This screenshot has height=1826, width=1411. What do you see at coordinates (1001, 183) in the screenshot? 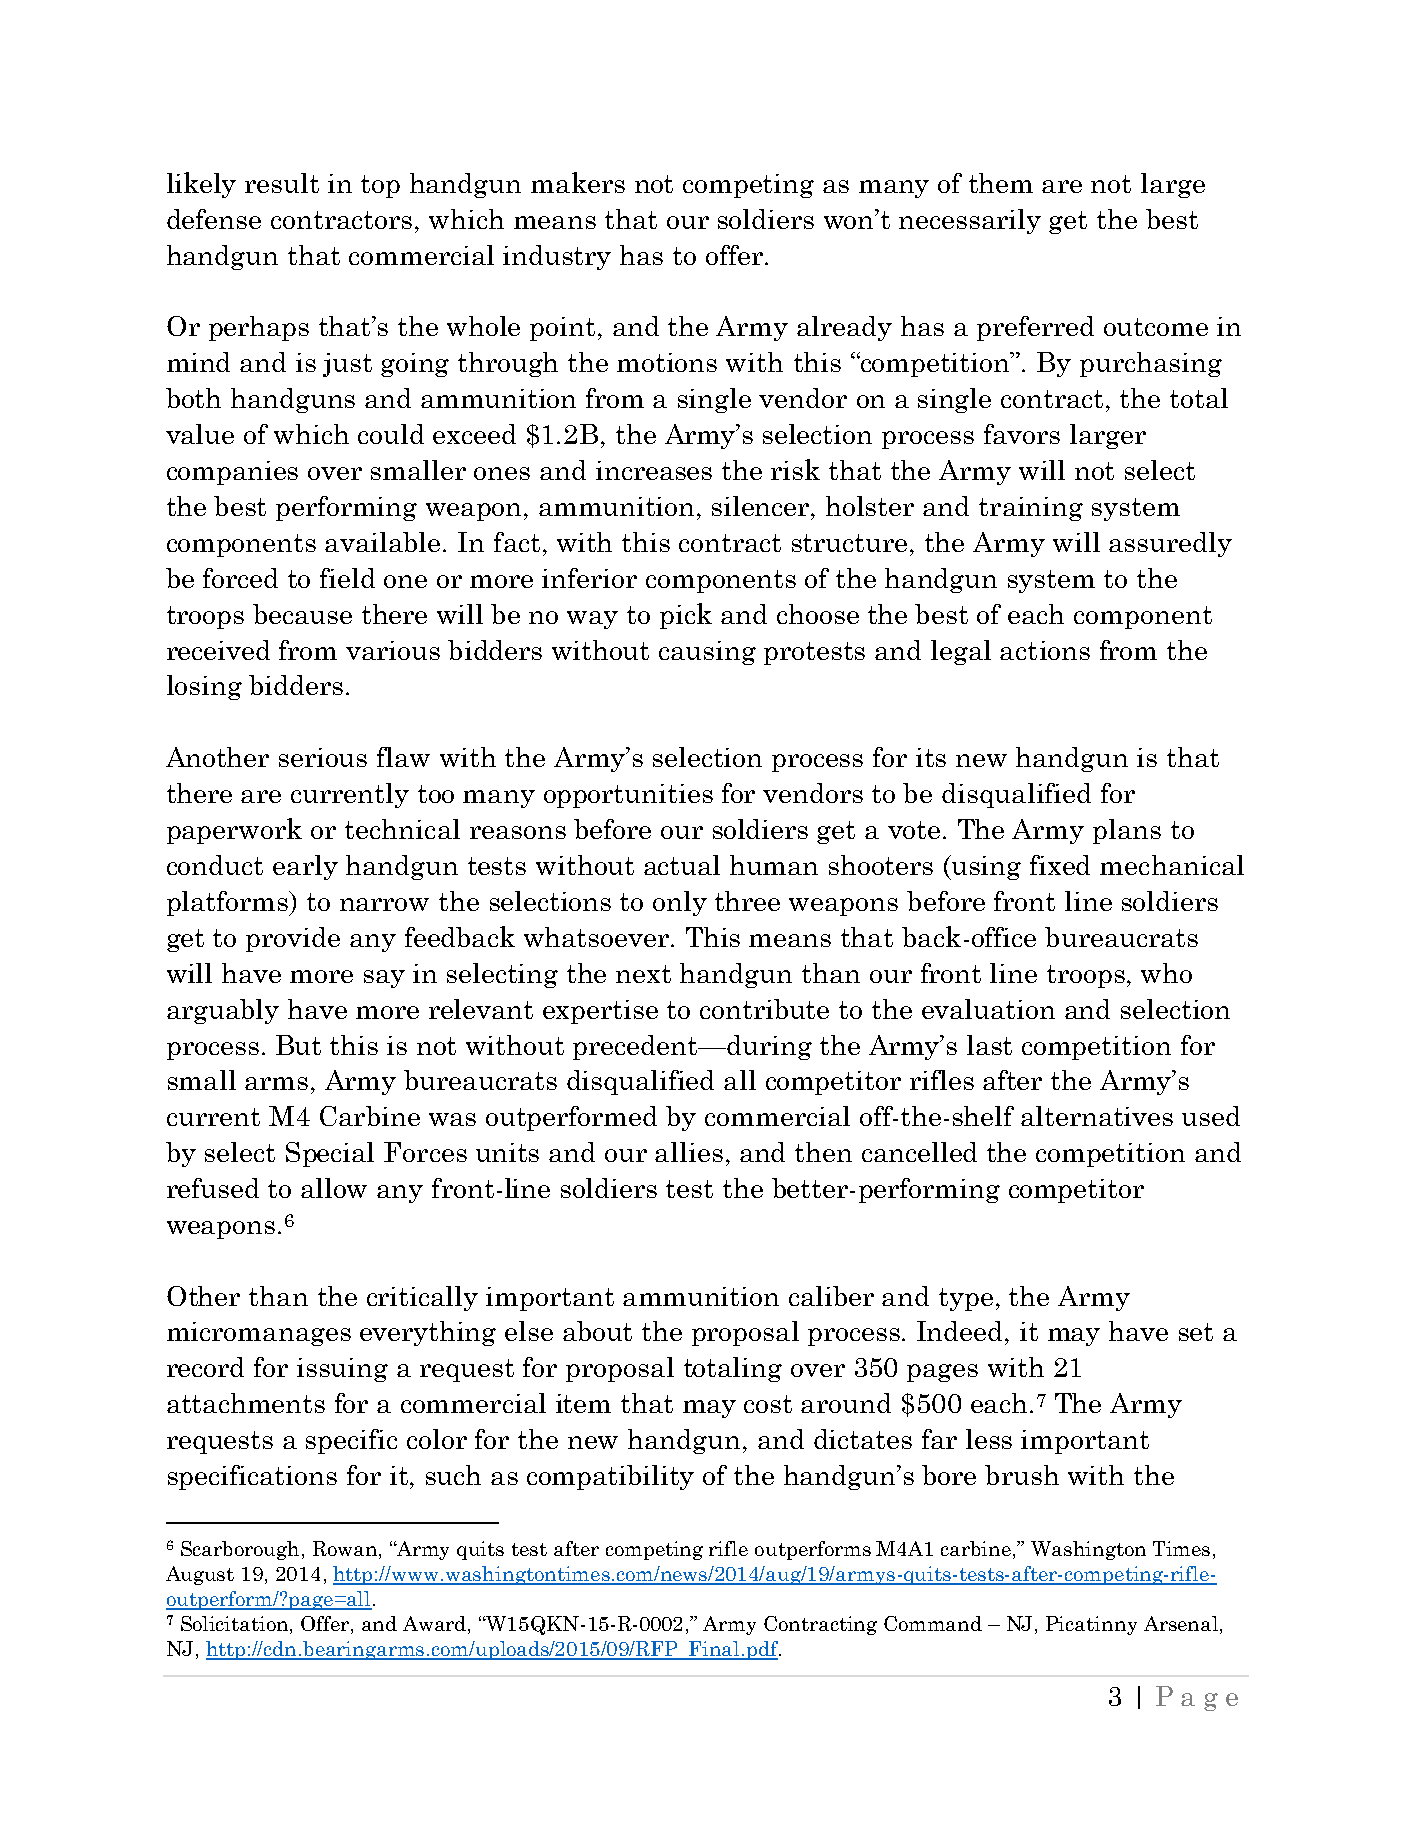
I see `them` at bounding box center [1001, 183].
